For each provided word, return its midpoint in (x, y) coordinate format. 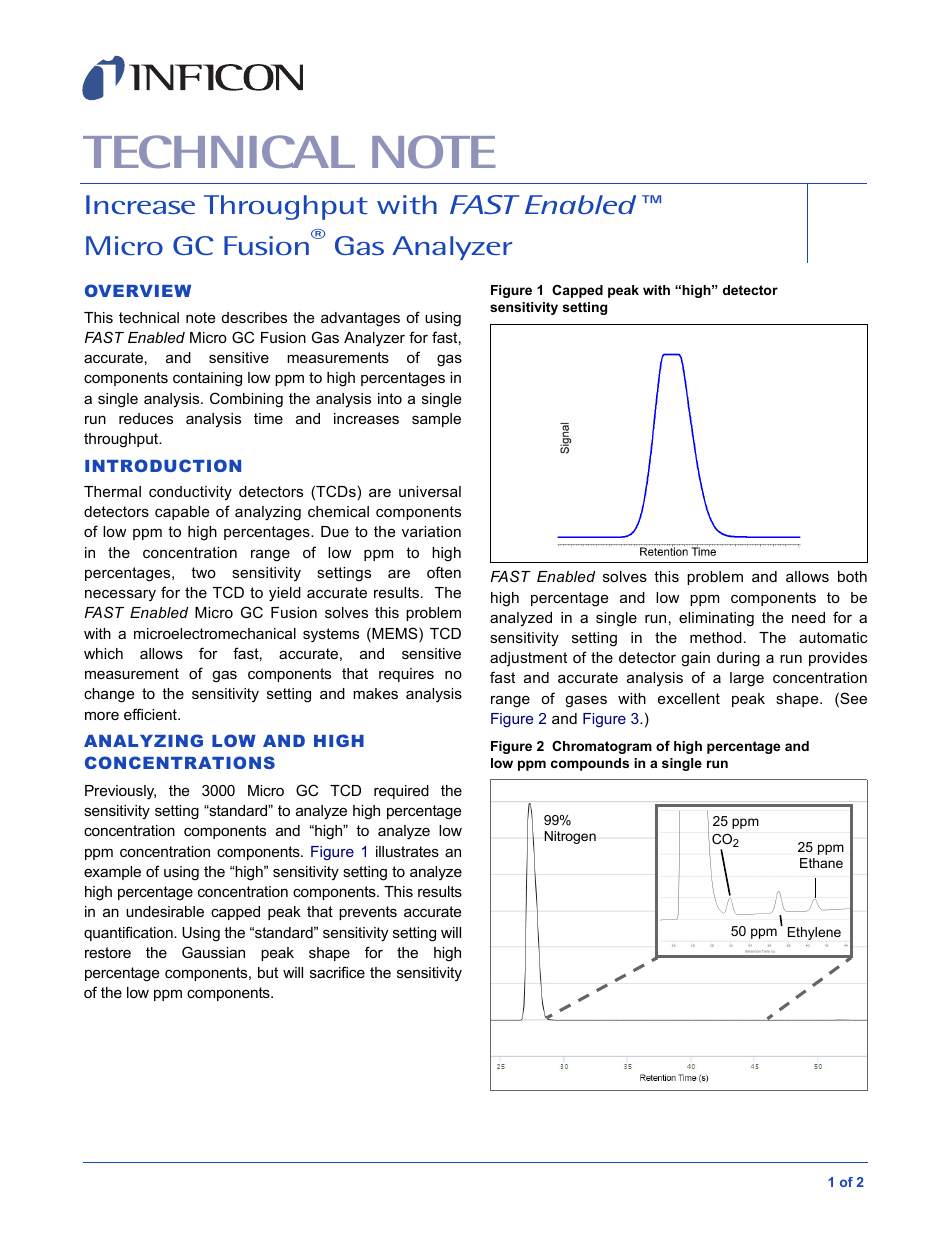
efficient (151, 714)
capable (182, 513)
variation (431, 531)
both (852, 576)
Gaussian (213, 952)
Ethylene (814, 933)
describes (254, 317)
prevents (368, 913)
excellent (689, 698)
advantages (360, 319)
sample (436, 420)
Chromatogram (602, 747)
